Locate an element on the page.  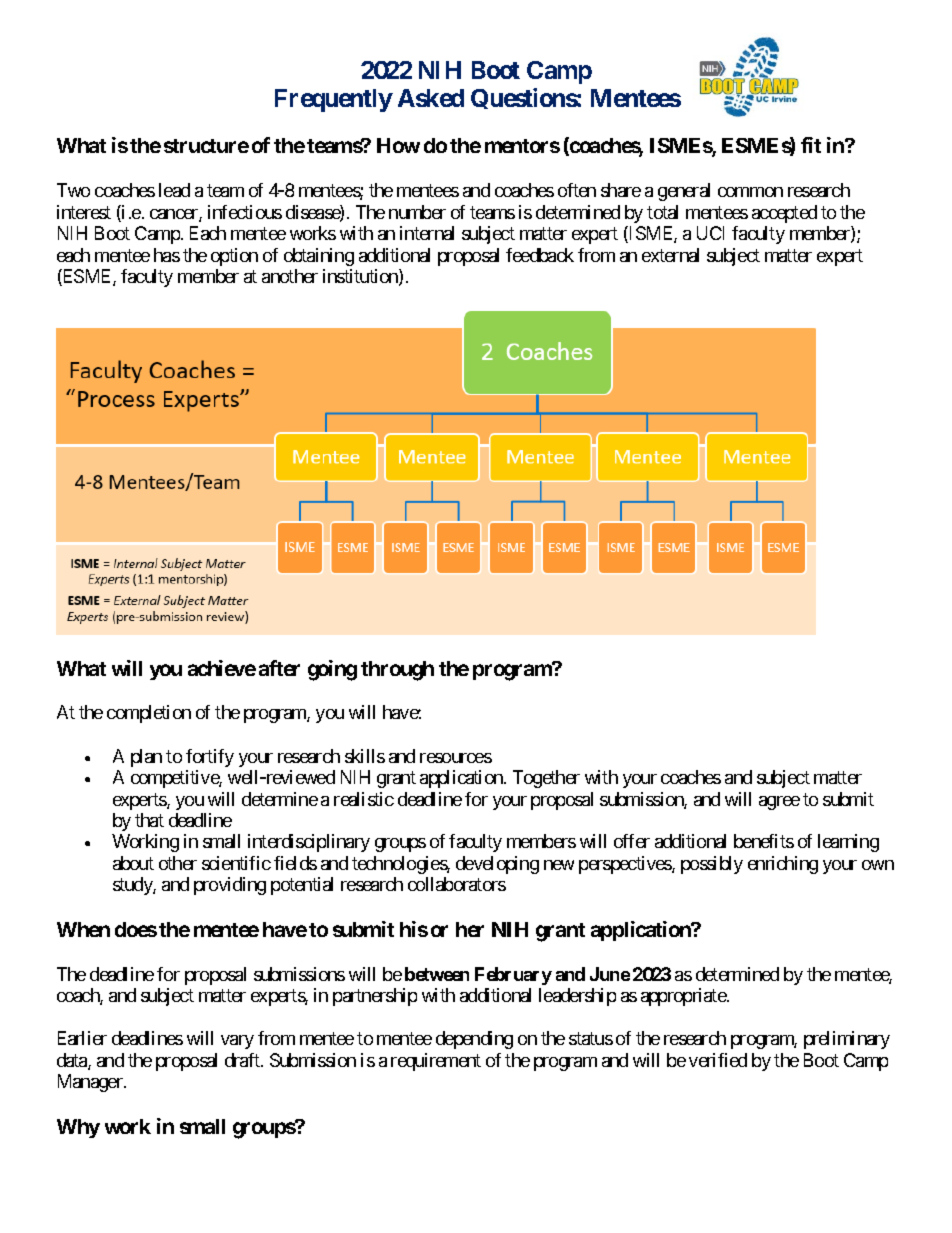
through is located at coordinates (397, 671).
